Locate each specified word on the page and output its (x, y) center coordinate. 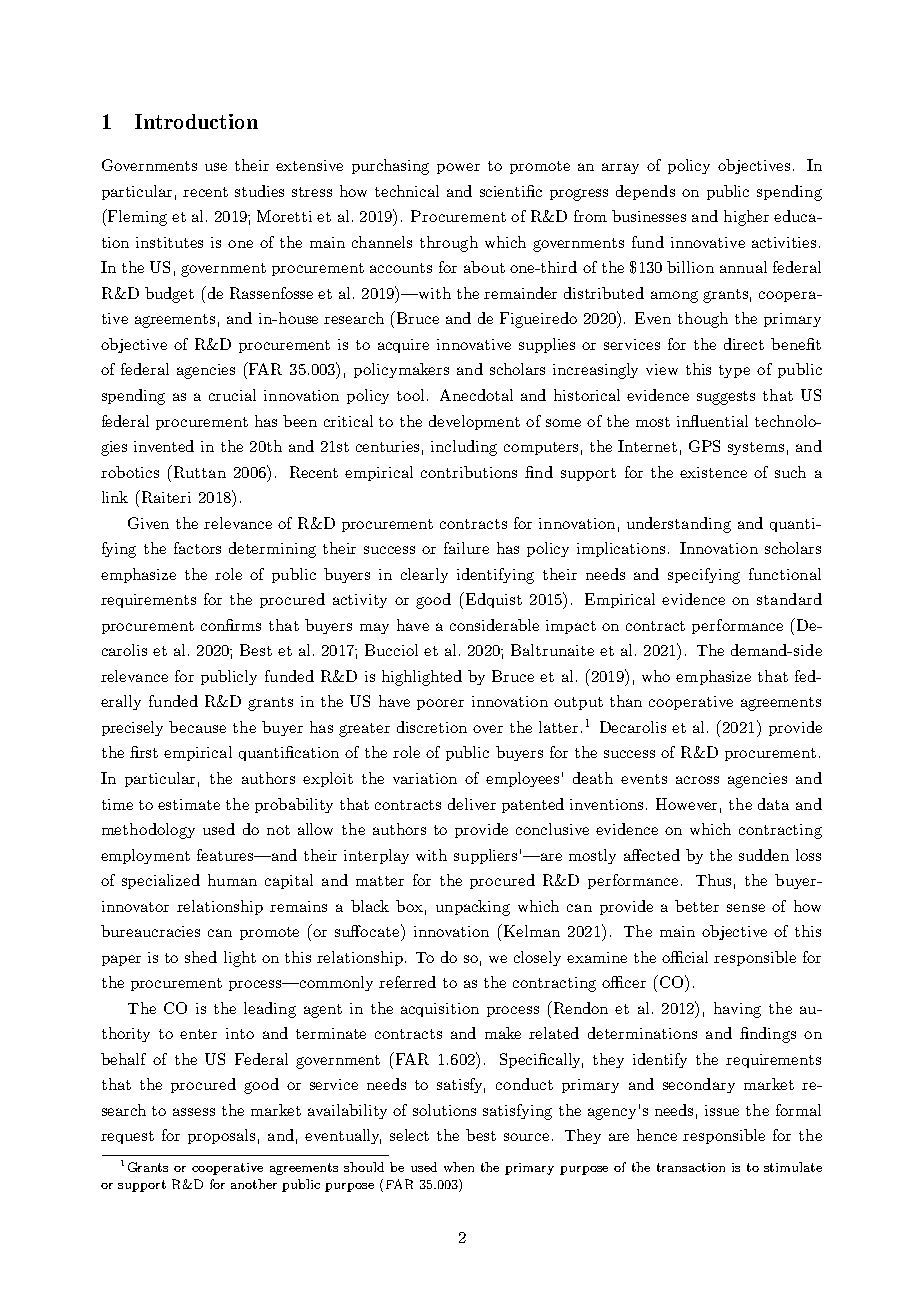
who (656, 676)
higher (746, 218)
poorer (440, 704)
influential (712, 421)
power (458, 168)
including (464, 448)
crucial (232, 395)
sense (746, 908)
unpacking (473, 908)
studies (259, 191)
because (197, 727)
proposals (221, 1136)
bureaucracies (150, 931)
